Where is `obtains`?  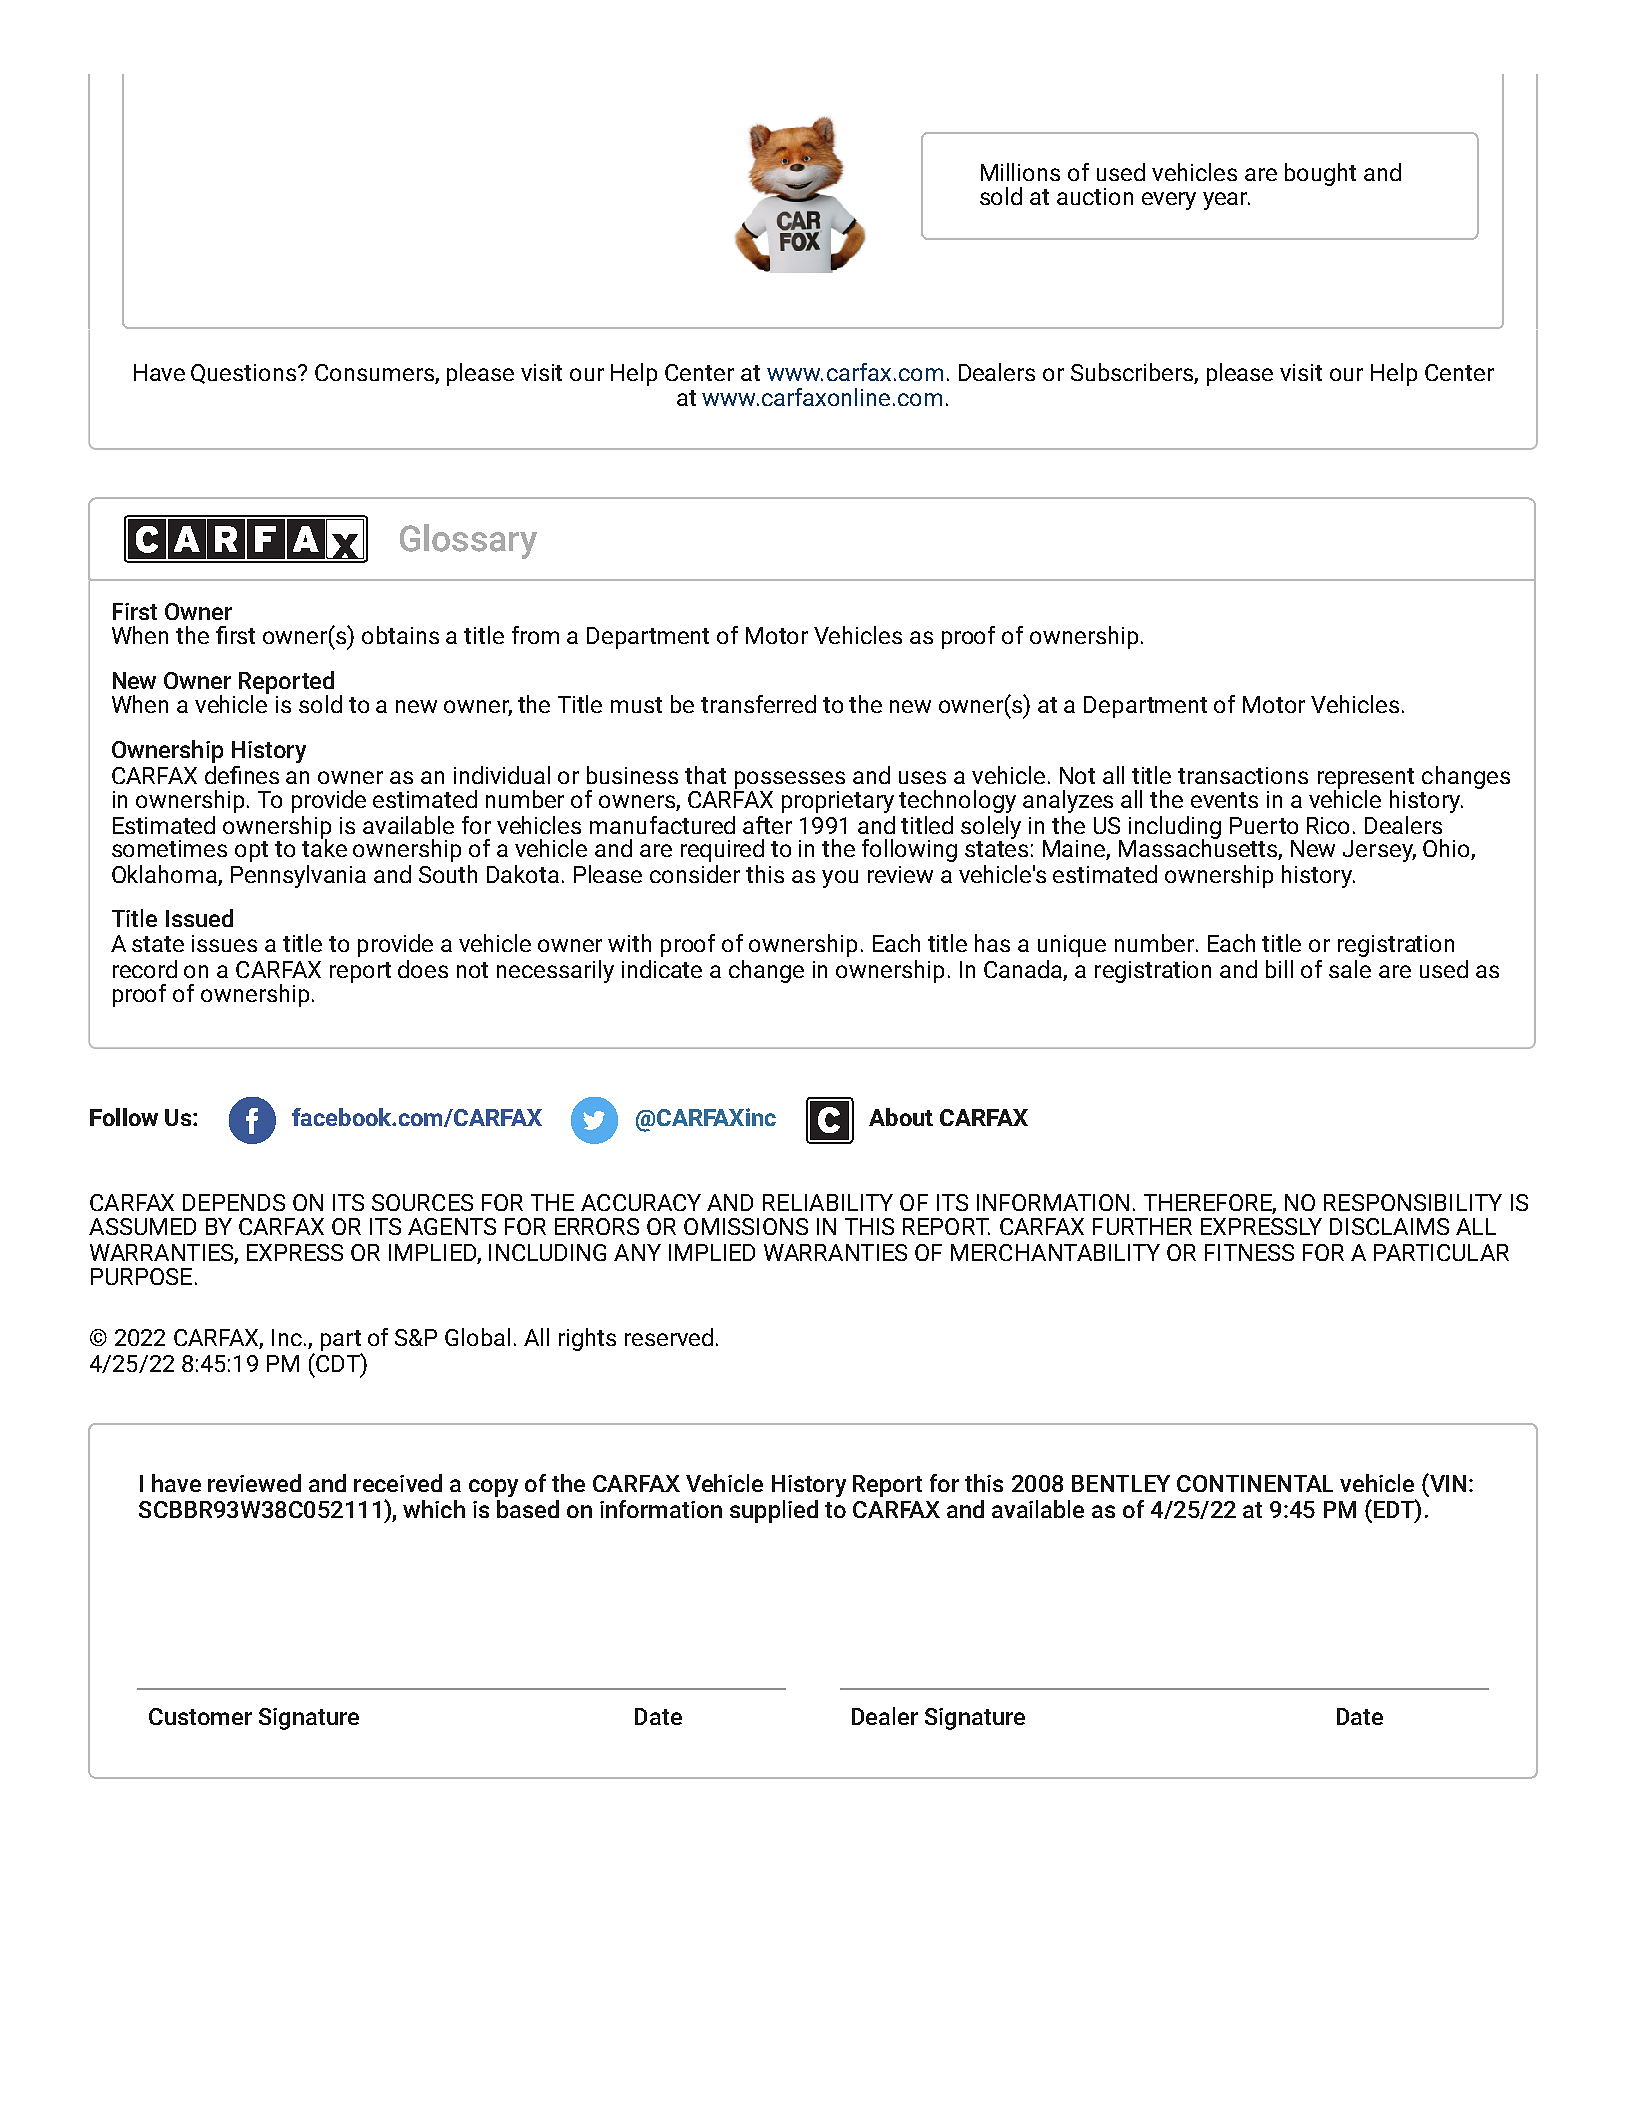
obtains is located at coordinates (400, 635).
